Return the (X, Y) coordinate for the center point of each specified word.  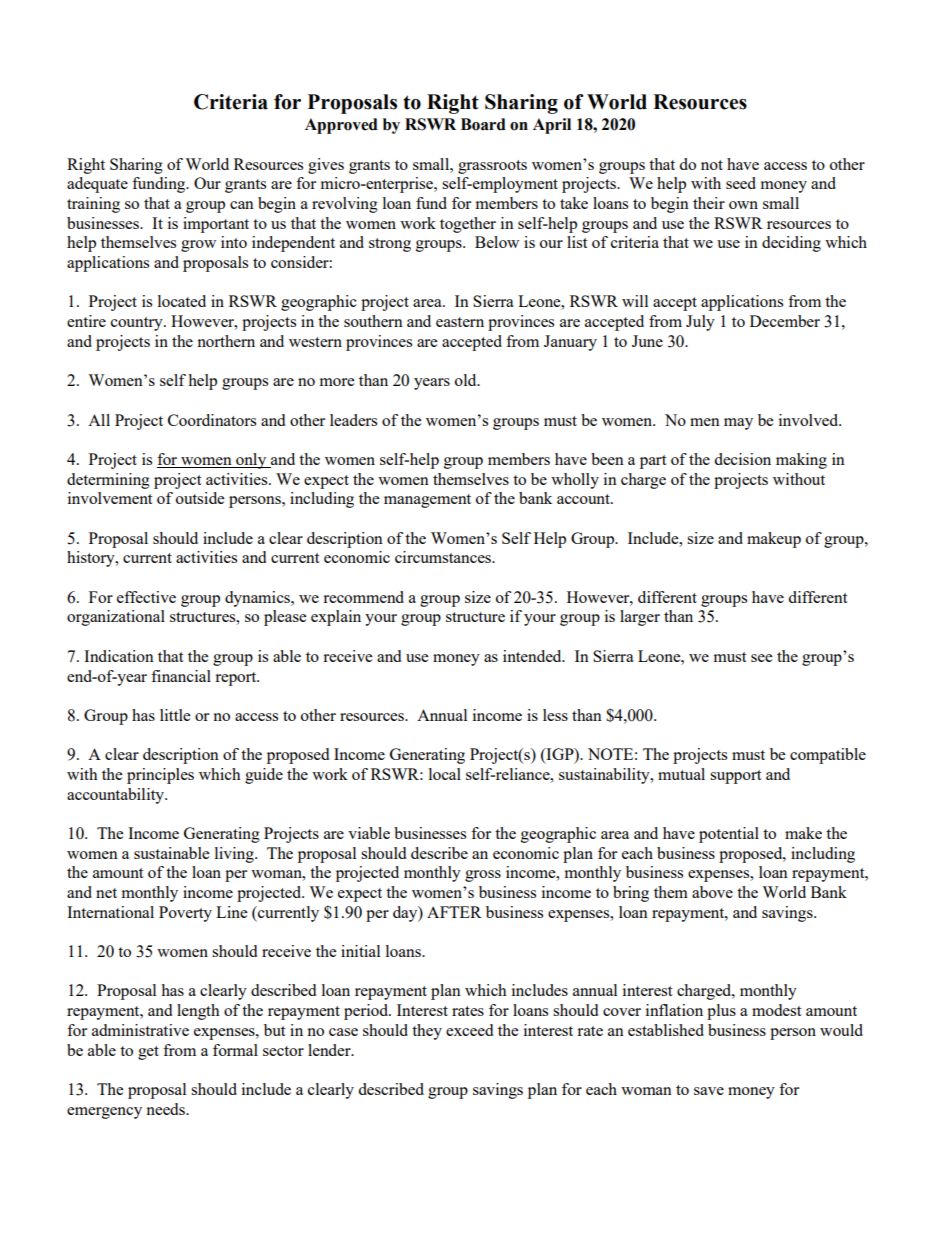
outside (200, 498)
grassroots (492, 167)
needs (166, 1109)
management (427, 501)
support (735, 777)
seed (741, 183)
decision (742, 459)
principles (160, 776)
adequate (97, 185)
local (445, 774)
